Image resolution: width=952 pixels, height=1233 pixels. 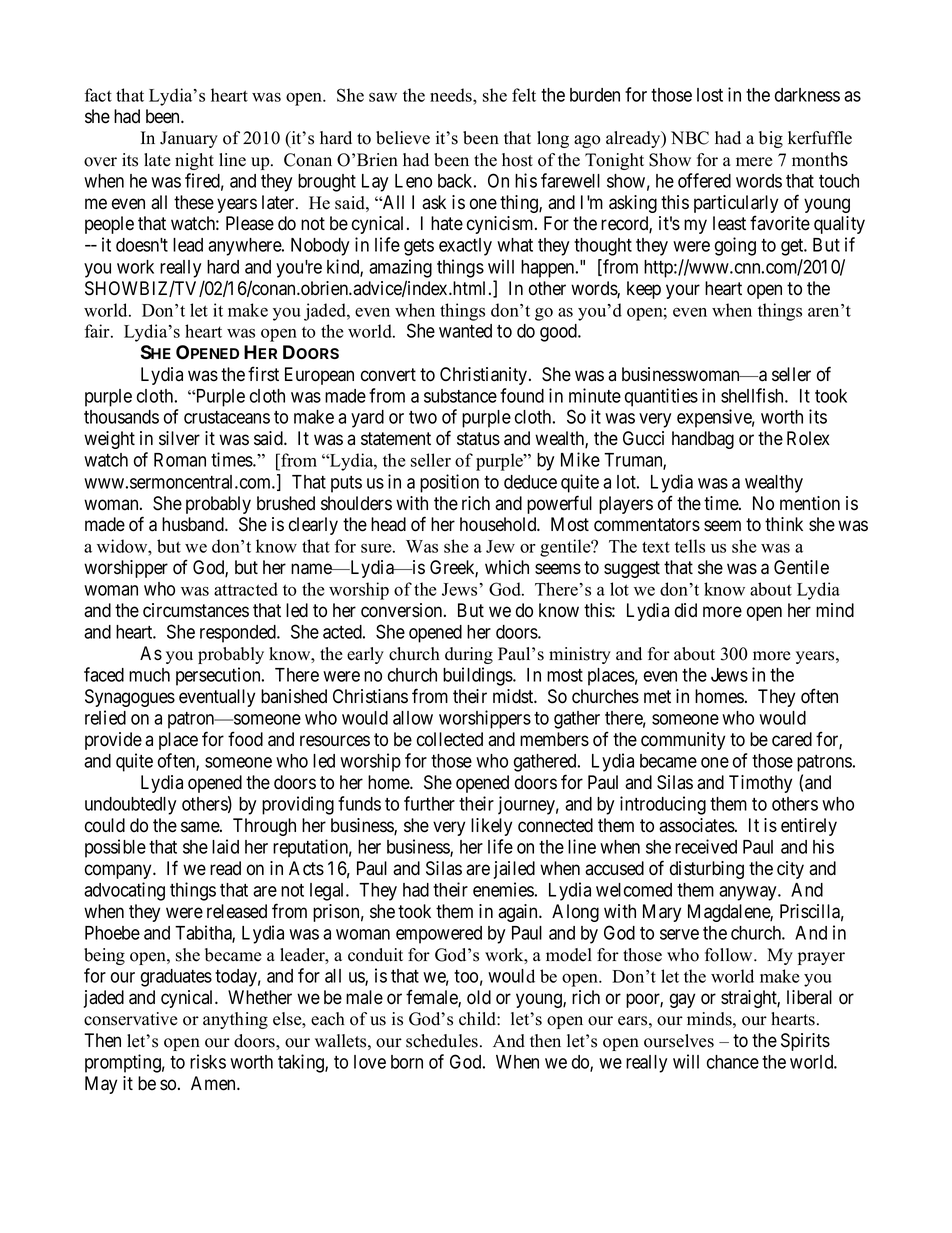 I want to click on risks, so click(x=208, y=1061).
